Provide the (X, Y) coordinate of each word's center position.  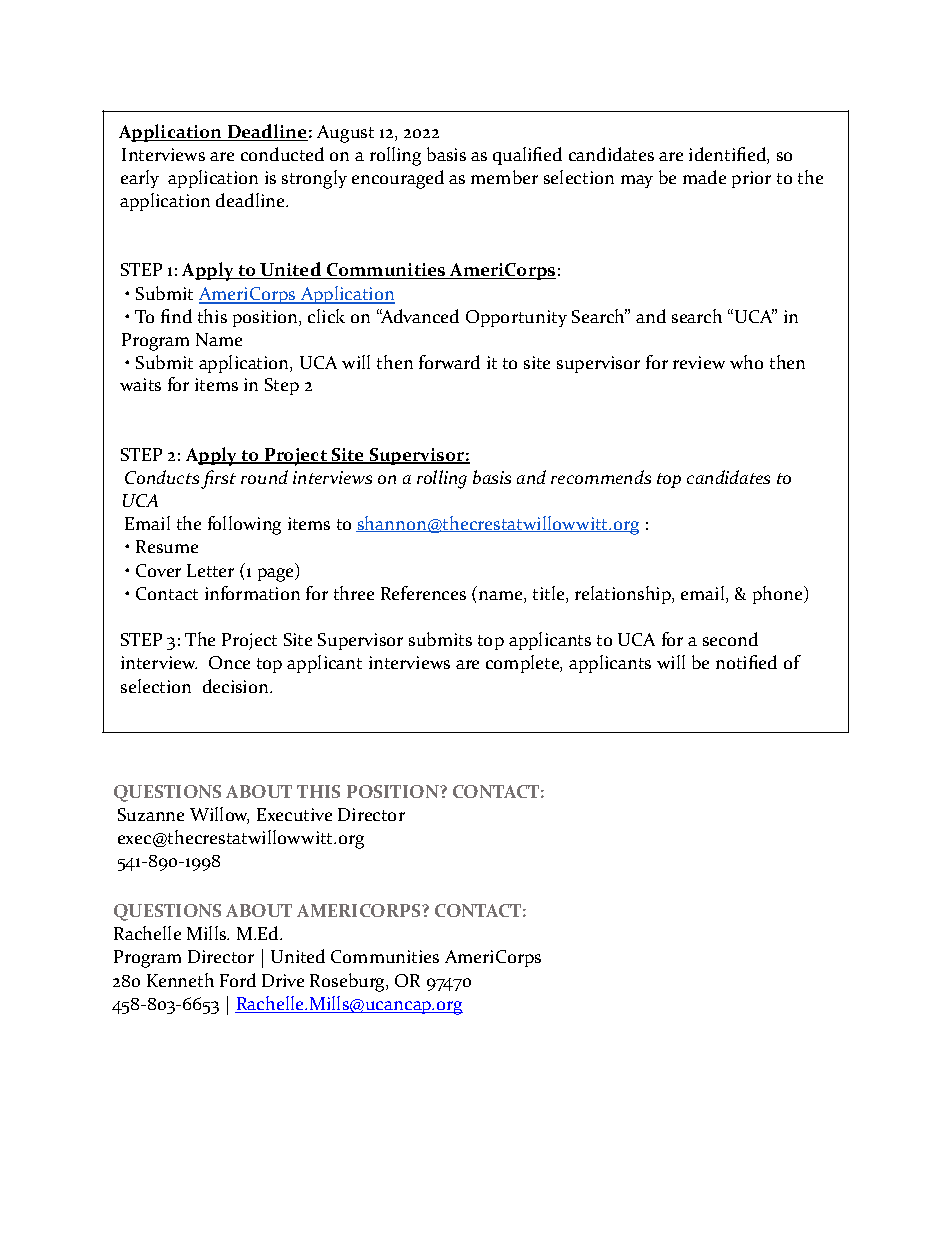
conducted (282, 154)
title (550, 594)
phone (779, 595)
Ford (238, 980)
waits (140, 384)
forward (449, 362)
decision (237, 686)
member (504, 177)
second (730, 639)
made (704, 177)
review (699, 362)
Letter (210, 570)
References (423, 593)
